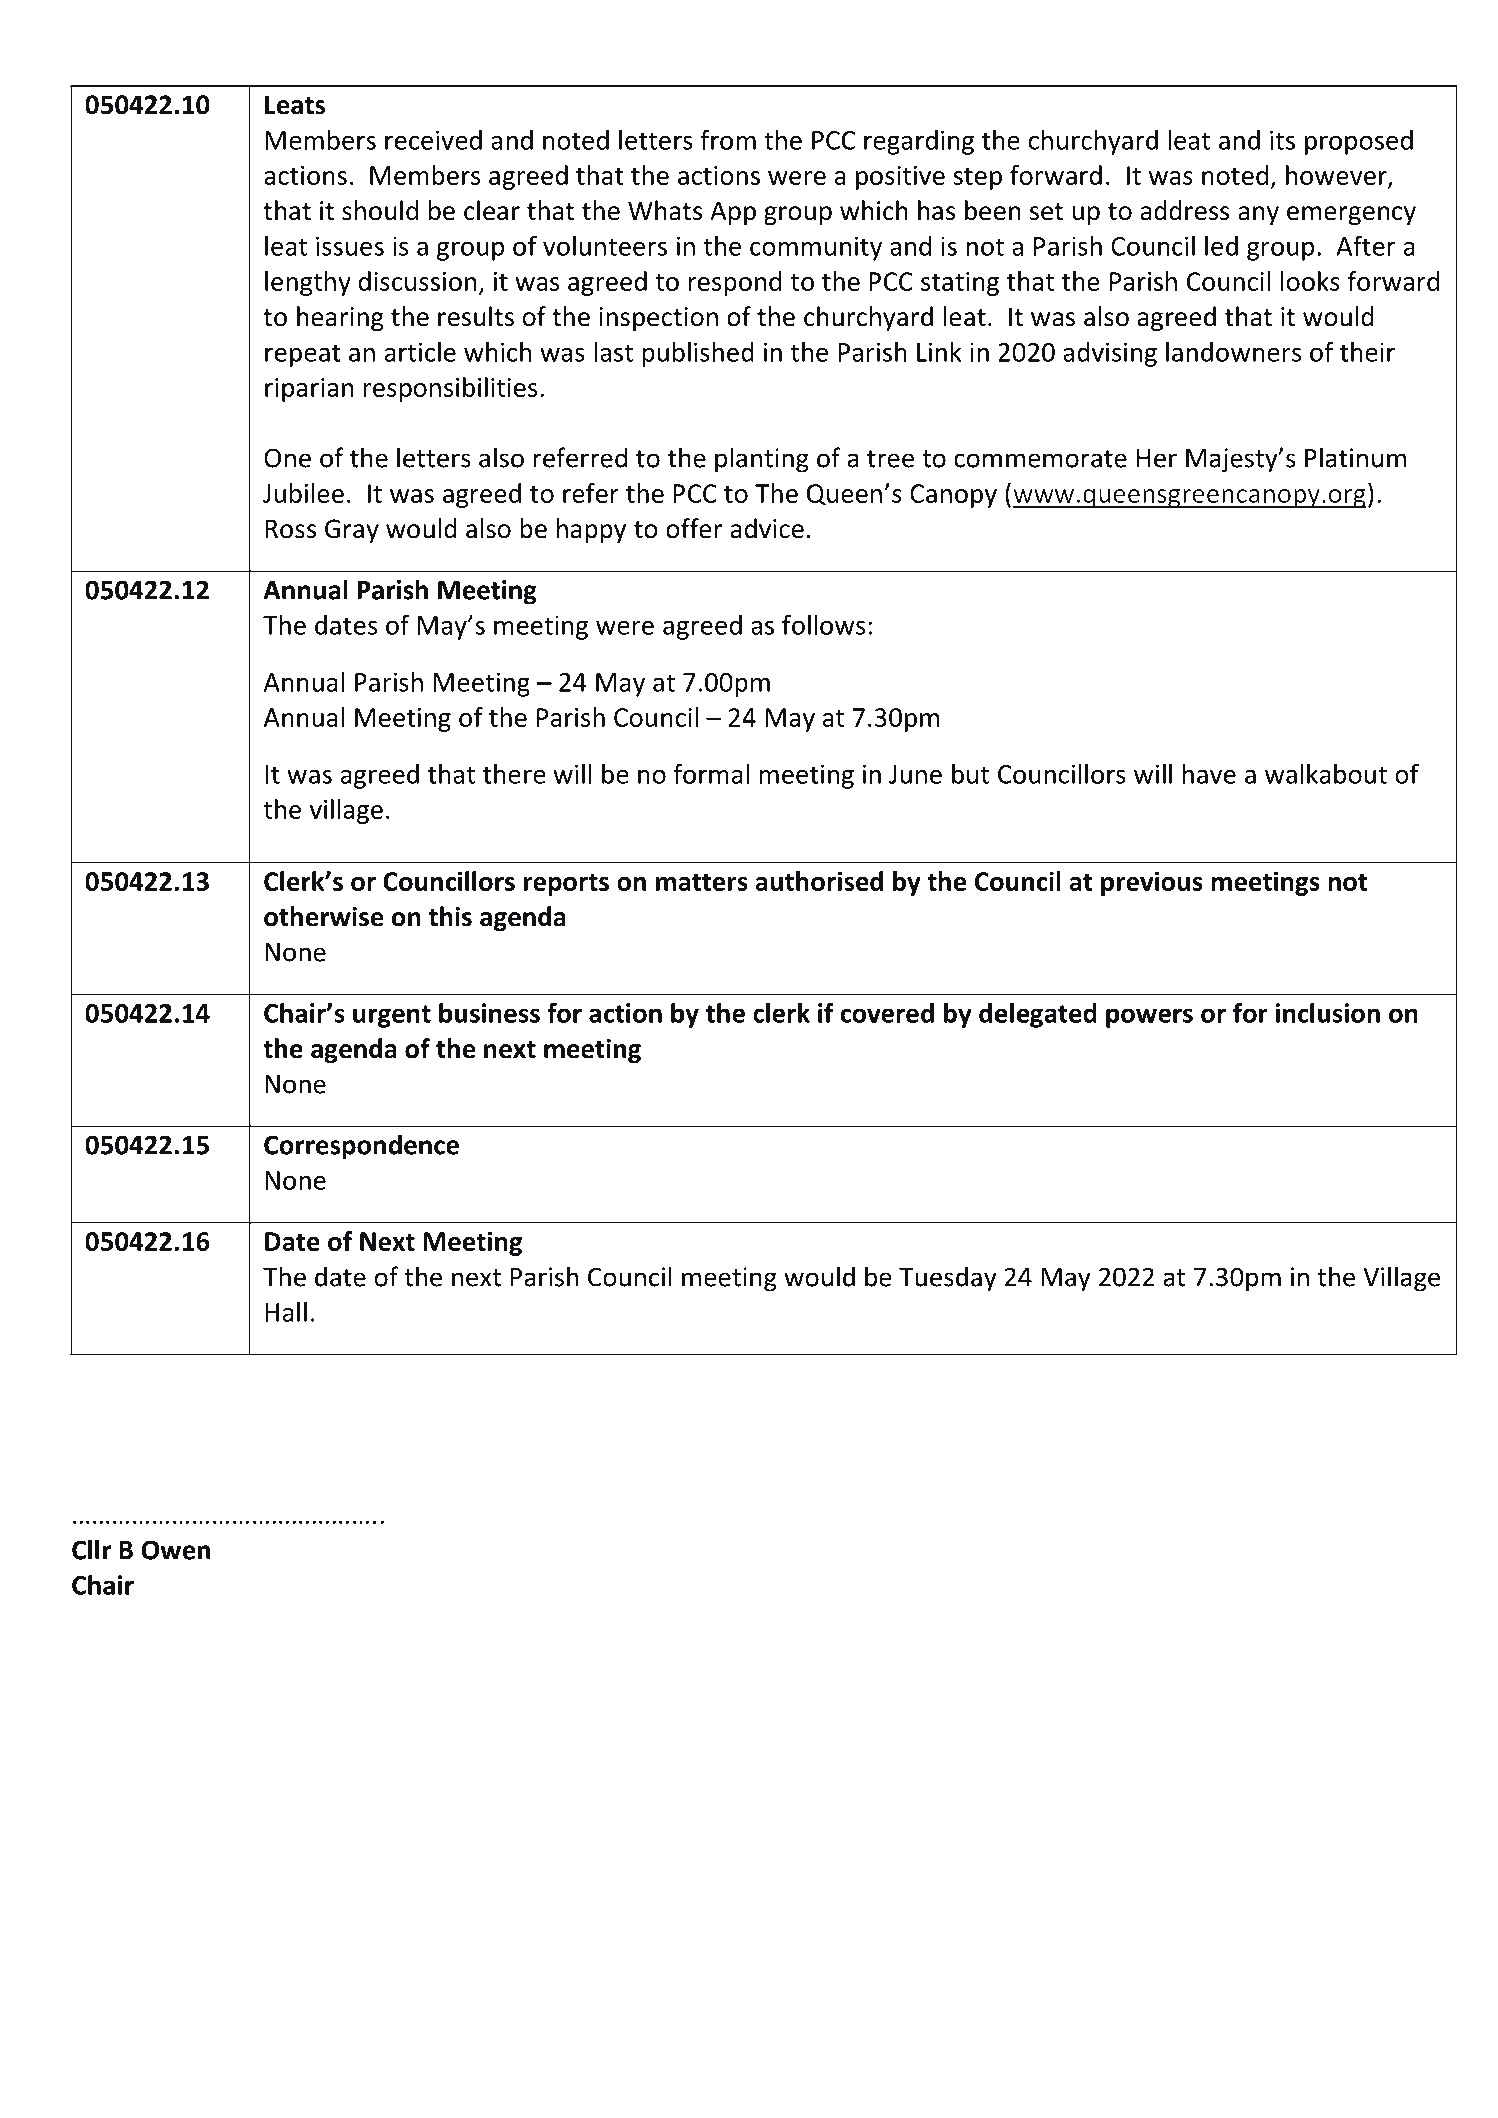 The image size is (1498, 2118). What do you see at coordinates (1149, 1018) in the screenshot?
I see `powers` at bounding box center [1149, 1018].
